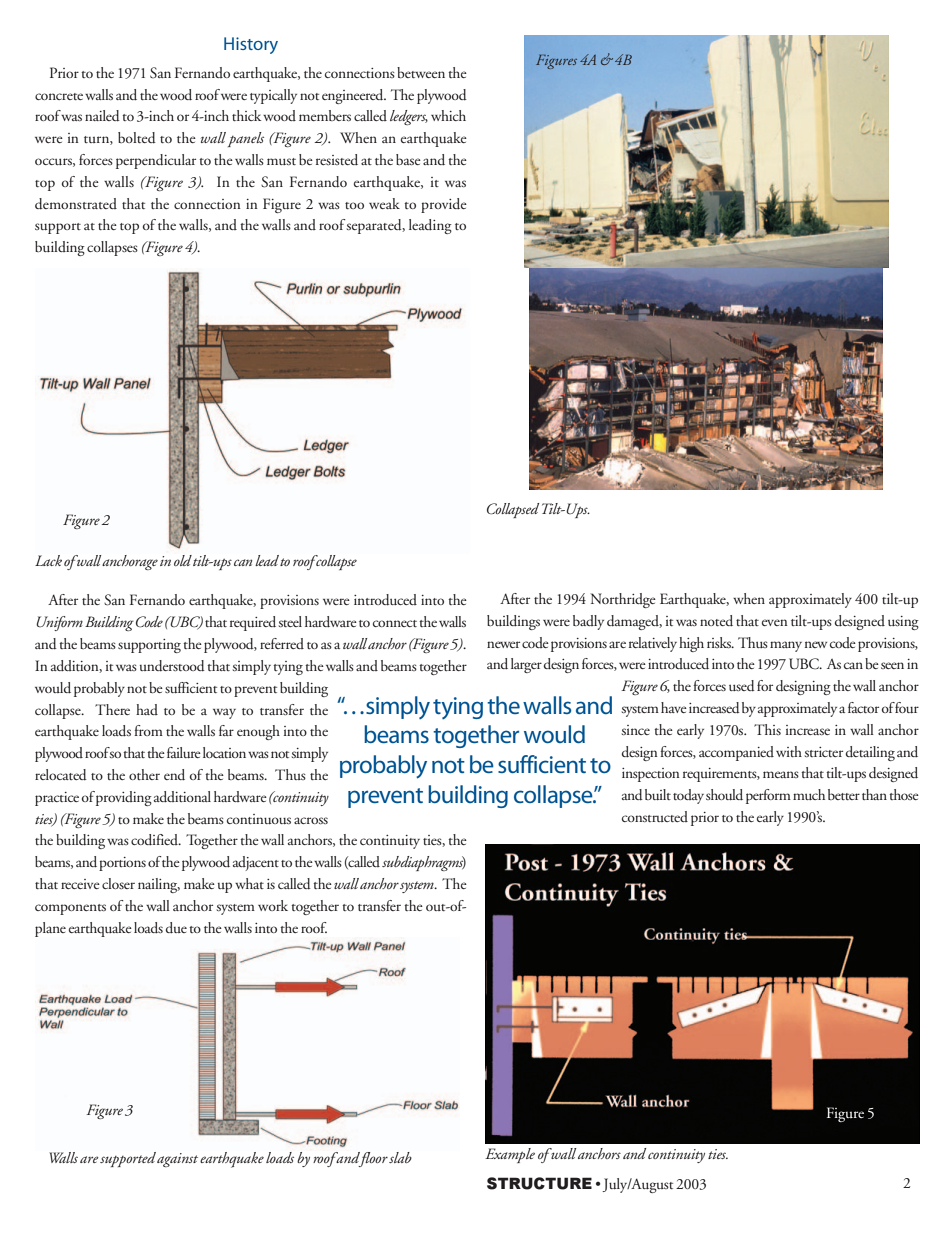 This image has height=1233, width=952. I want to click on between, so click(421, 72).
